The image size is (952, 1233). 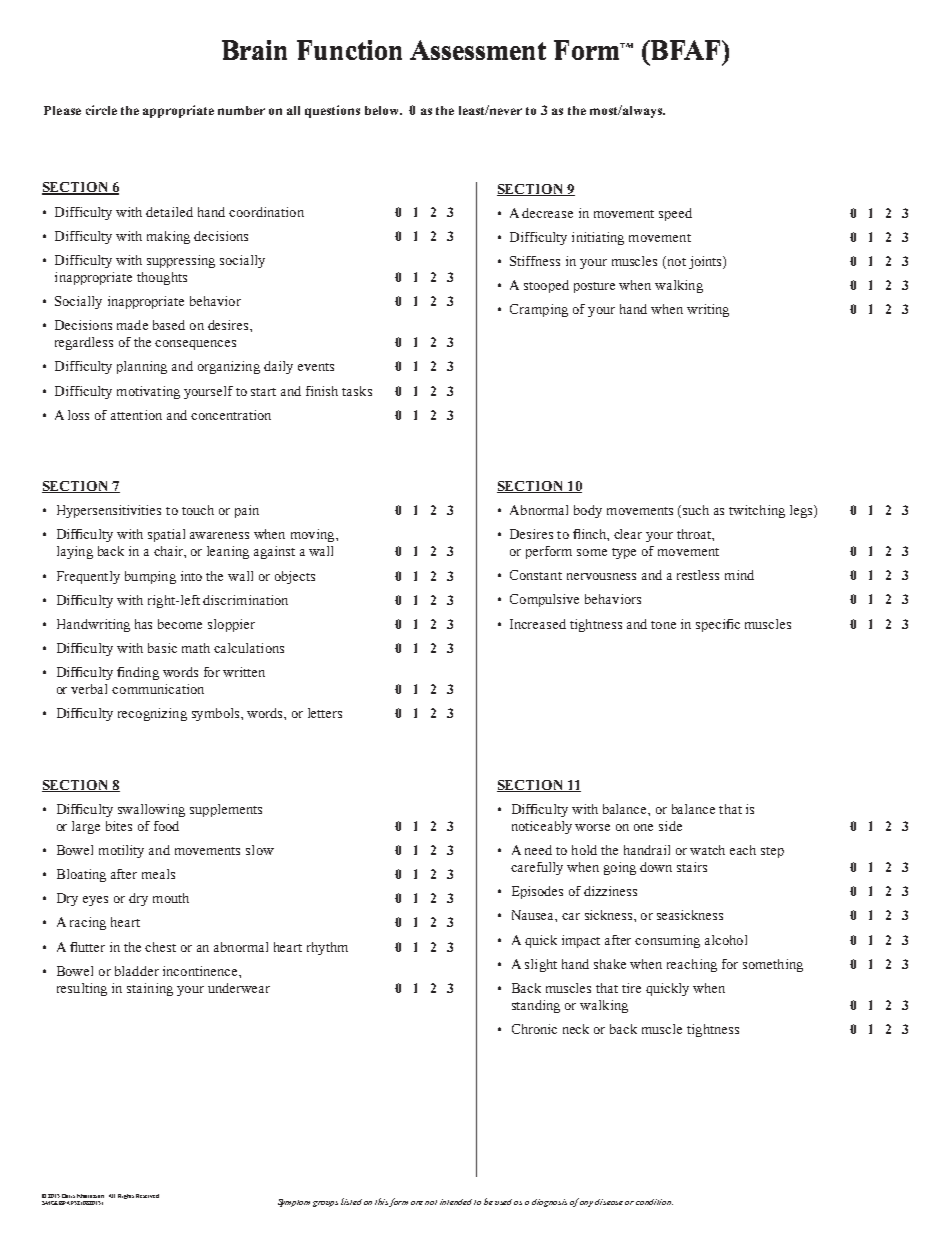 What do you see at coordinates (539, 510) in the screenshot?
I see `Abnormal` at bounding box center [539, 510].
